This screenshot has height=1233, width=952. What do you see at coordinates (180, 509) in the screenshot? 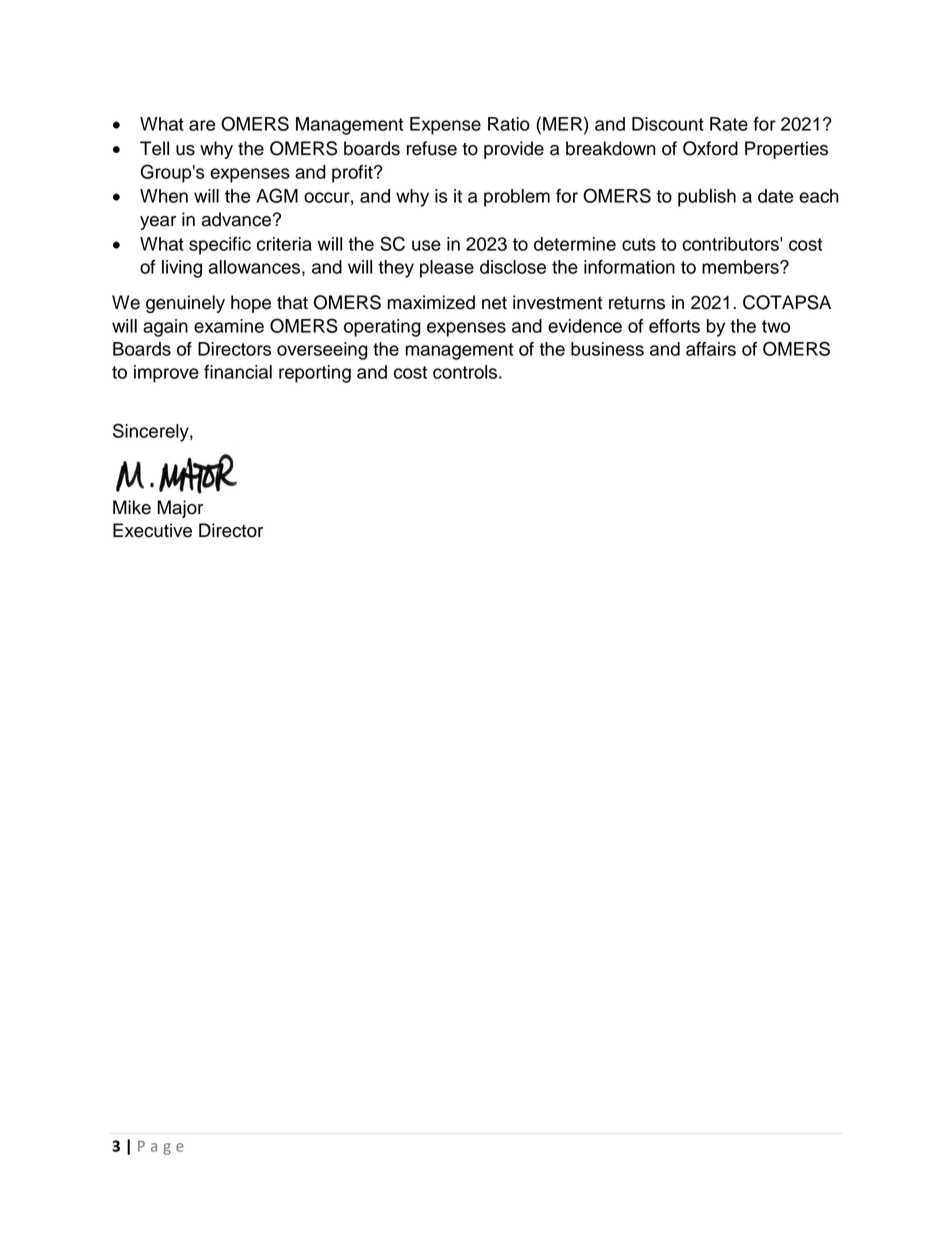
I see `Major` at bounding box center [180, 509].
